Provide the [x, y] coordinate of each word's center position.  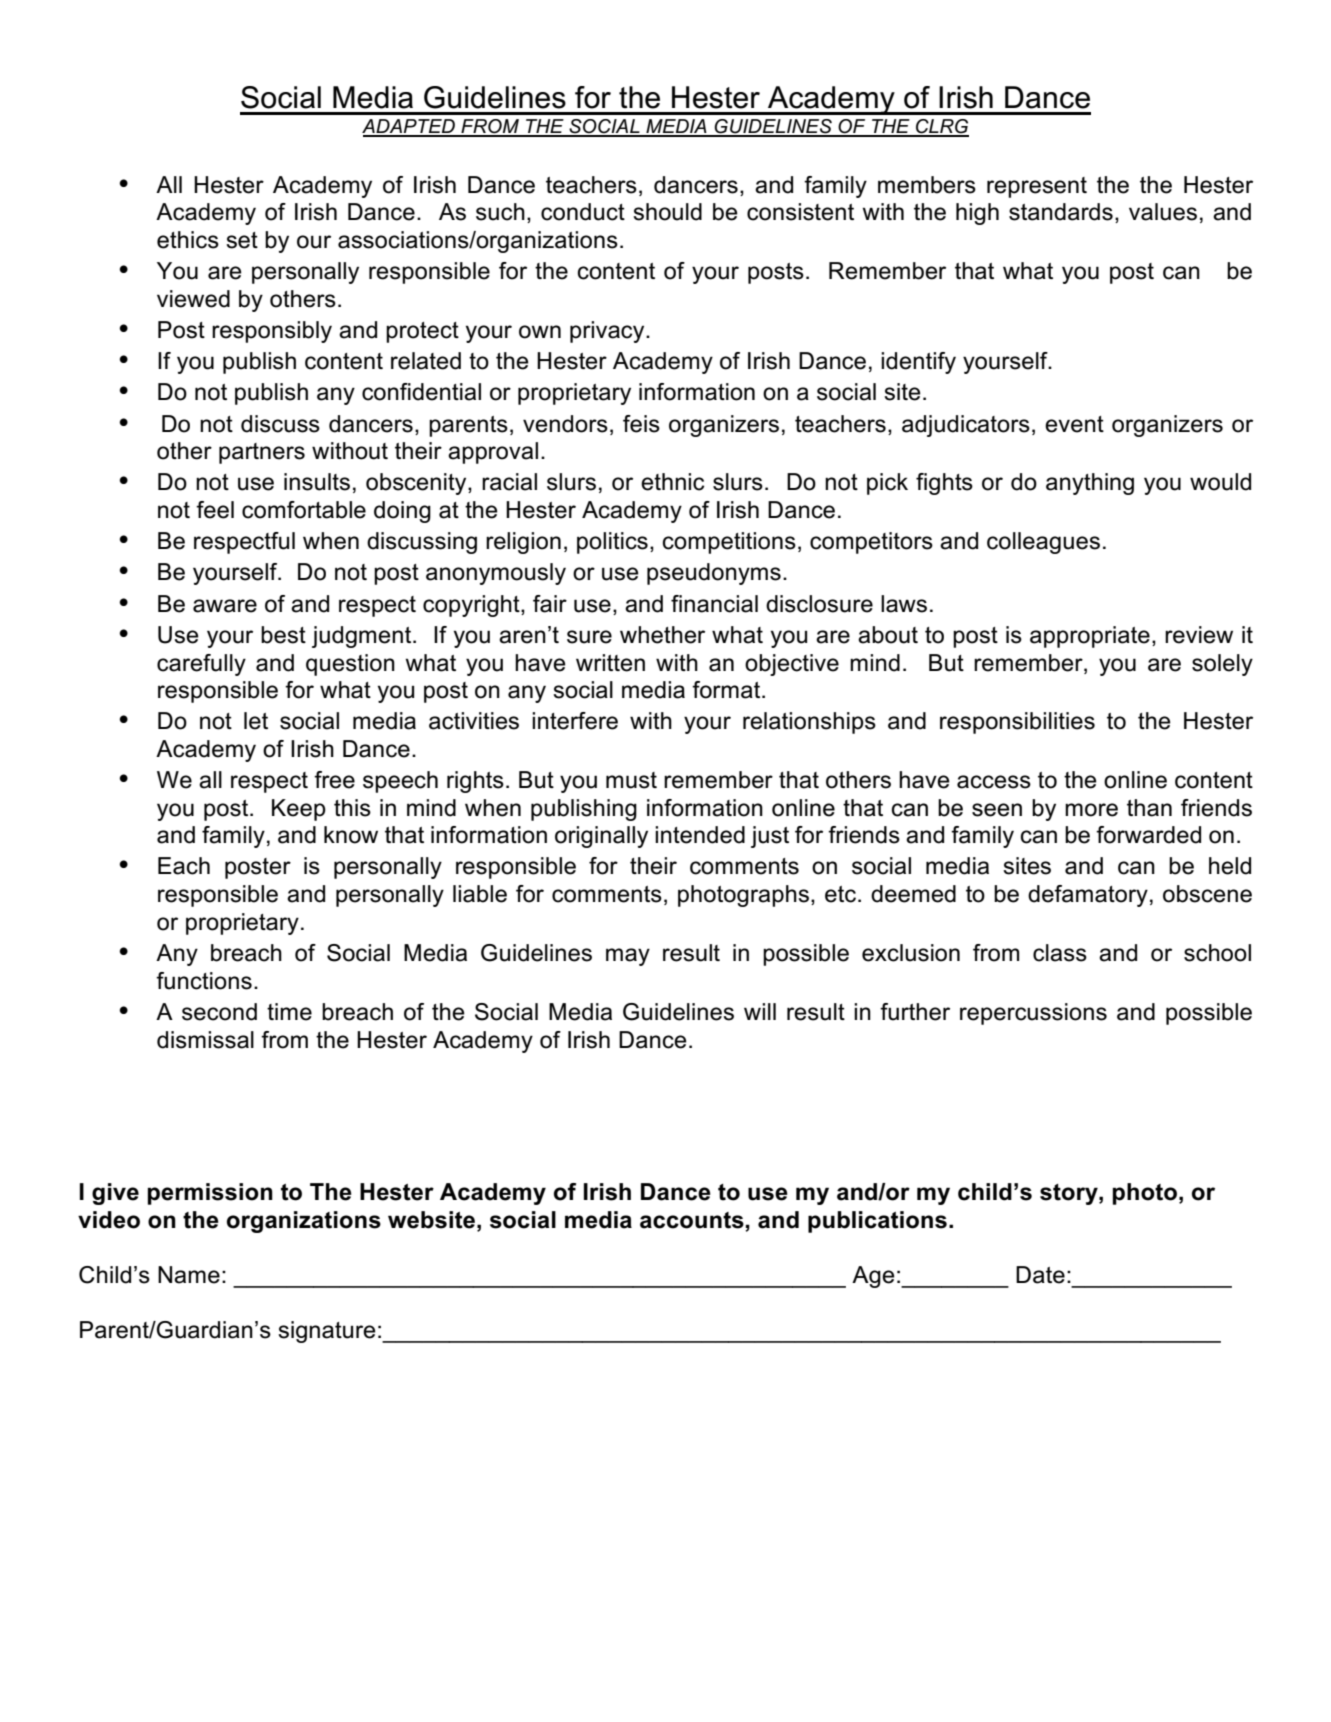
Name [189, 1275]
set [242, 240]
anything [1090, 484]
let [256, 721]
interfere [575, 721]
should [667, 212]
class [1060, 953]
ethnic [672, 482]
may [628, 957]
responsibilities [1017, 723]
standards [1061, 212]
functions [204, 981]
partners [262, 453]
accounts [693, 1221]
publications [877, 1222]
